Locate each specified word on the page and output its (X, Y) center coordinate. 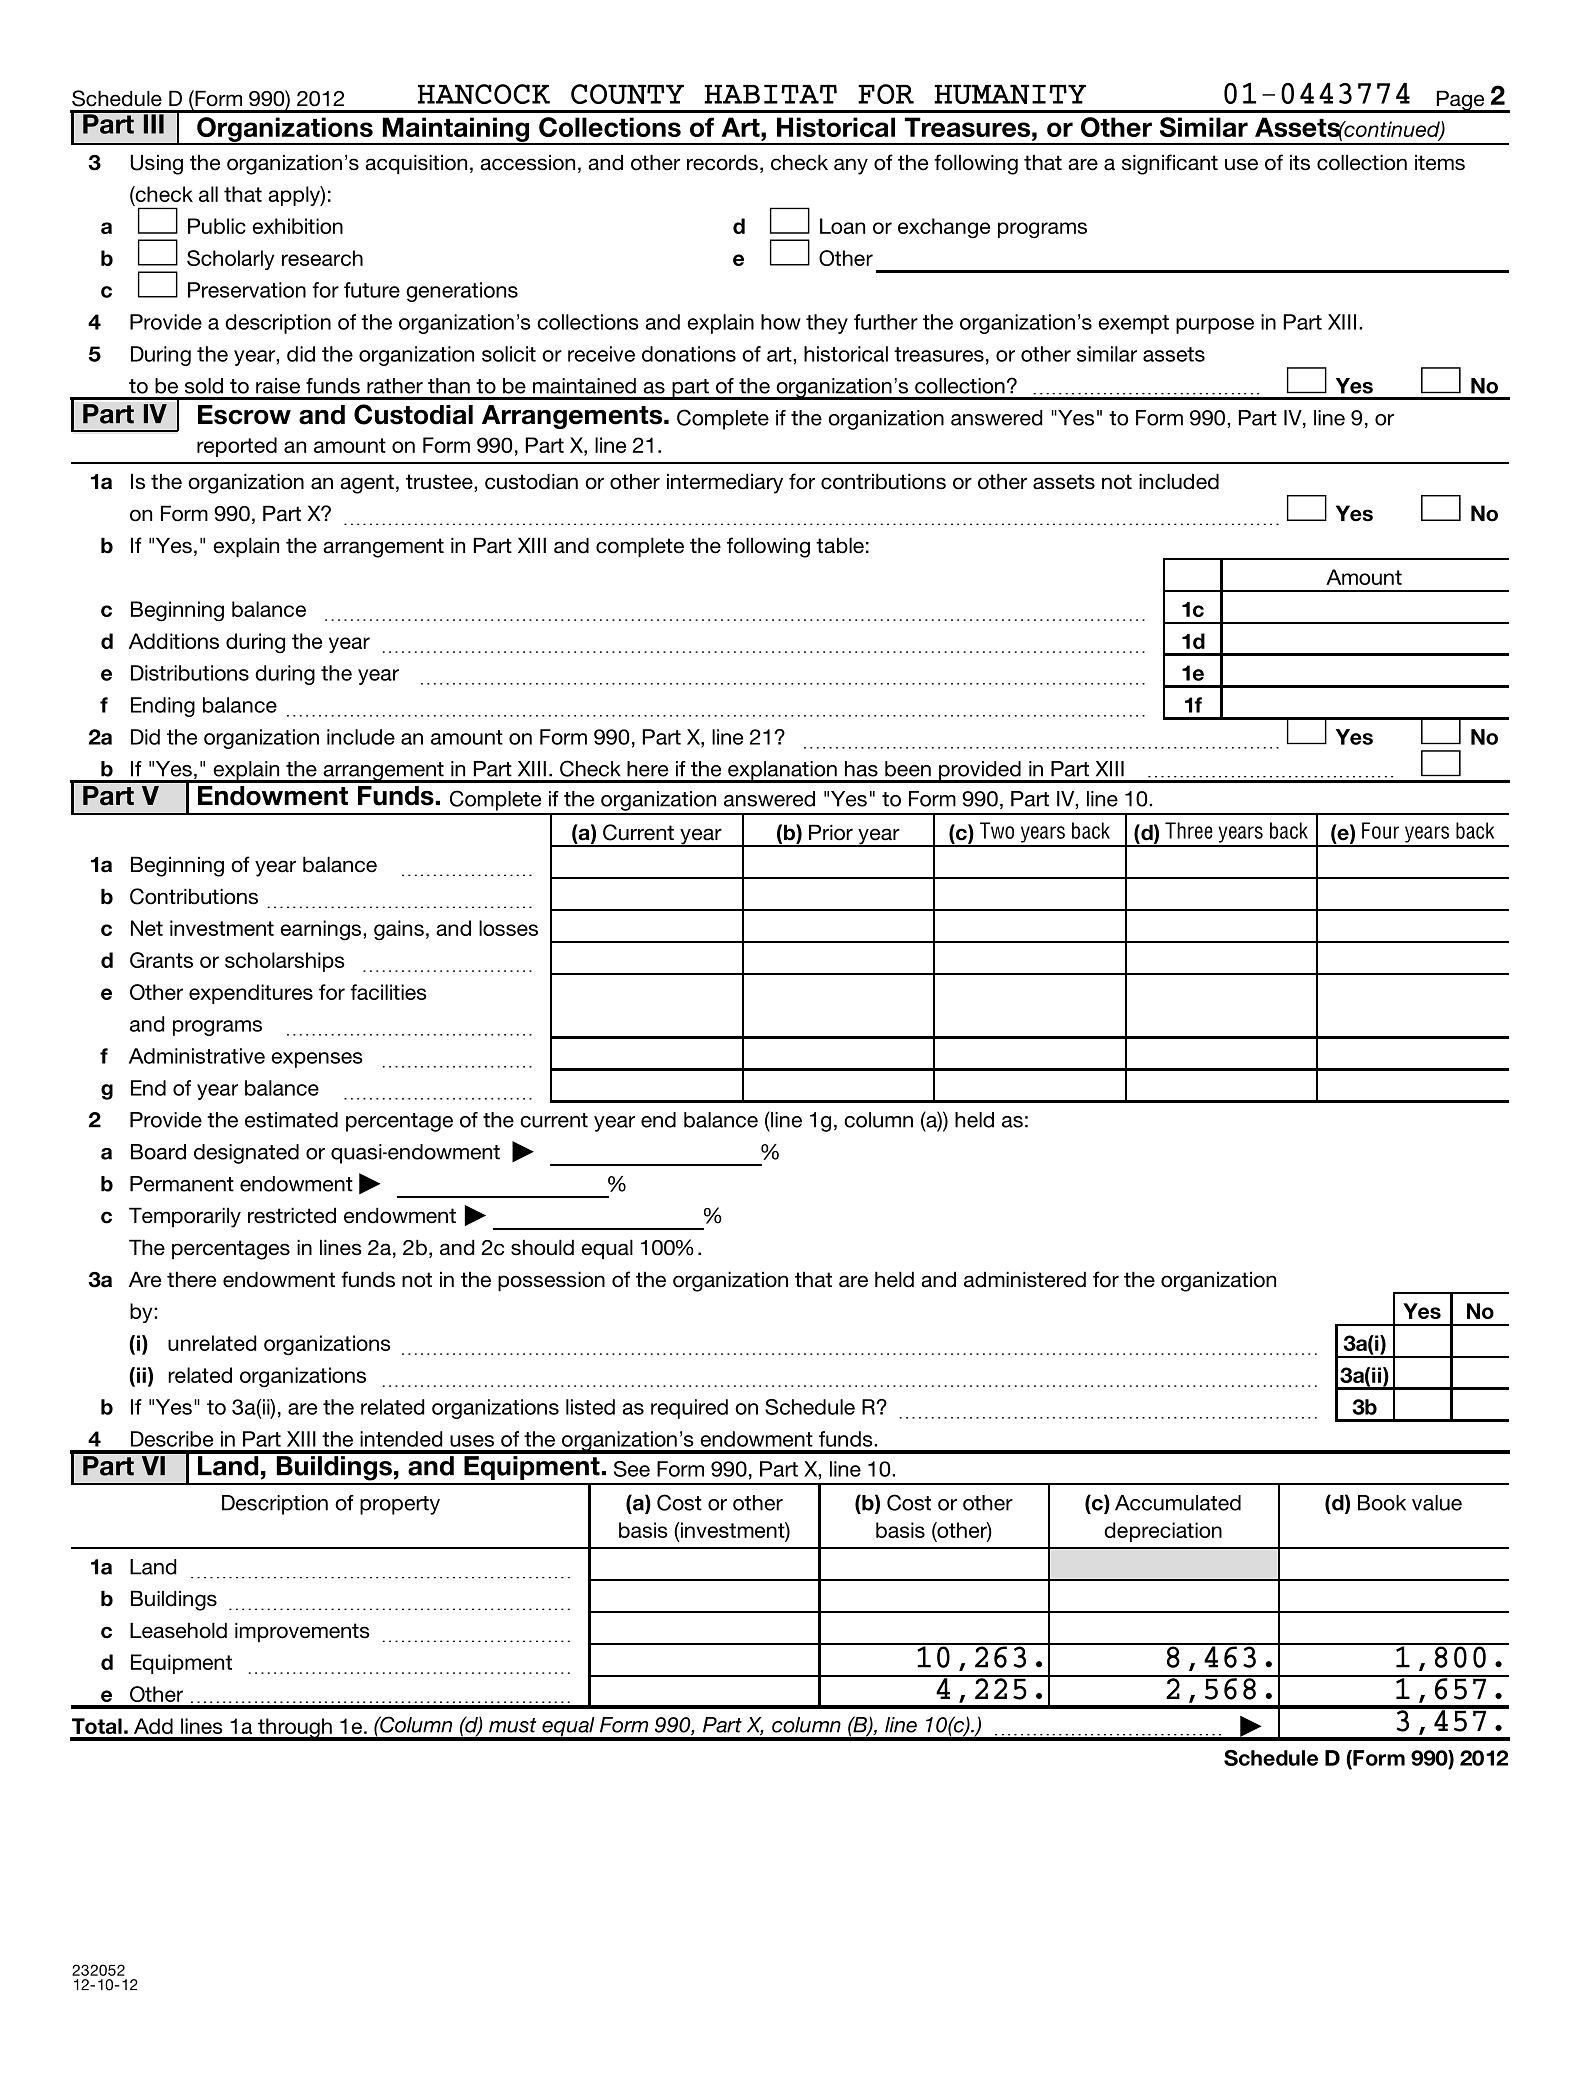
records (722, 162)
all (208, 194)
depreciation (1163, 1532)
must (513, 1725)
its (1300, 162)
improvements (302, 1632)
